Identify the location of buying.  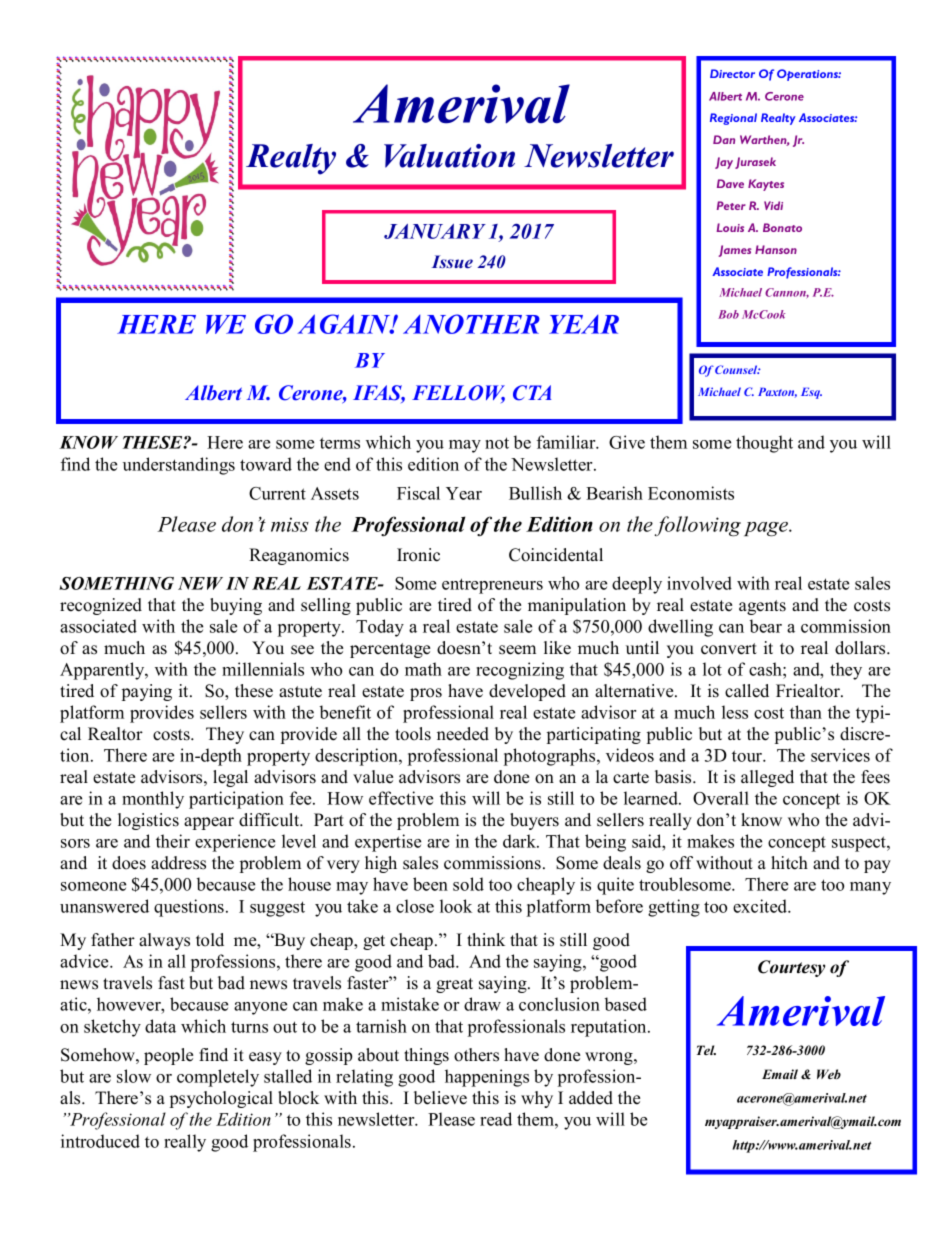
(236, 606).
